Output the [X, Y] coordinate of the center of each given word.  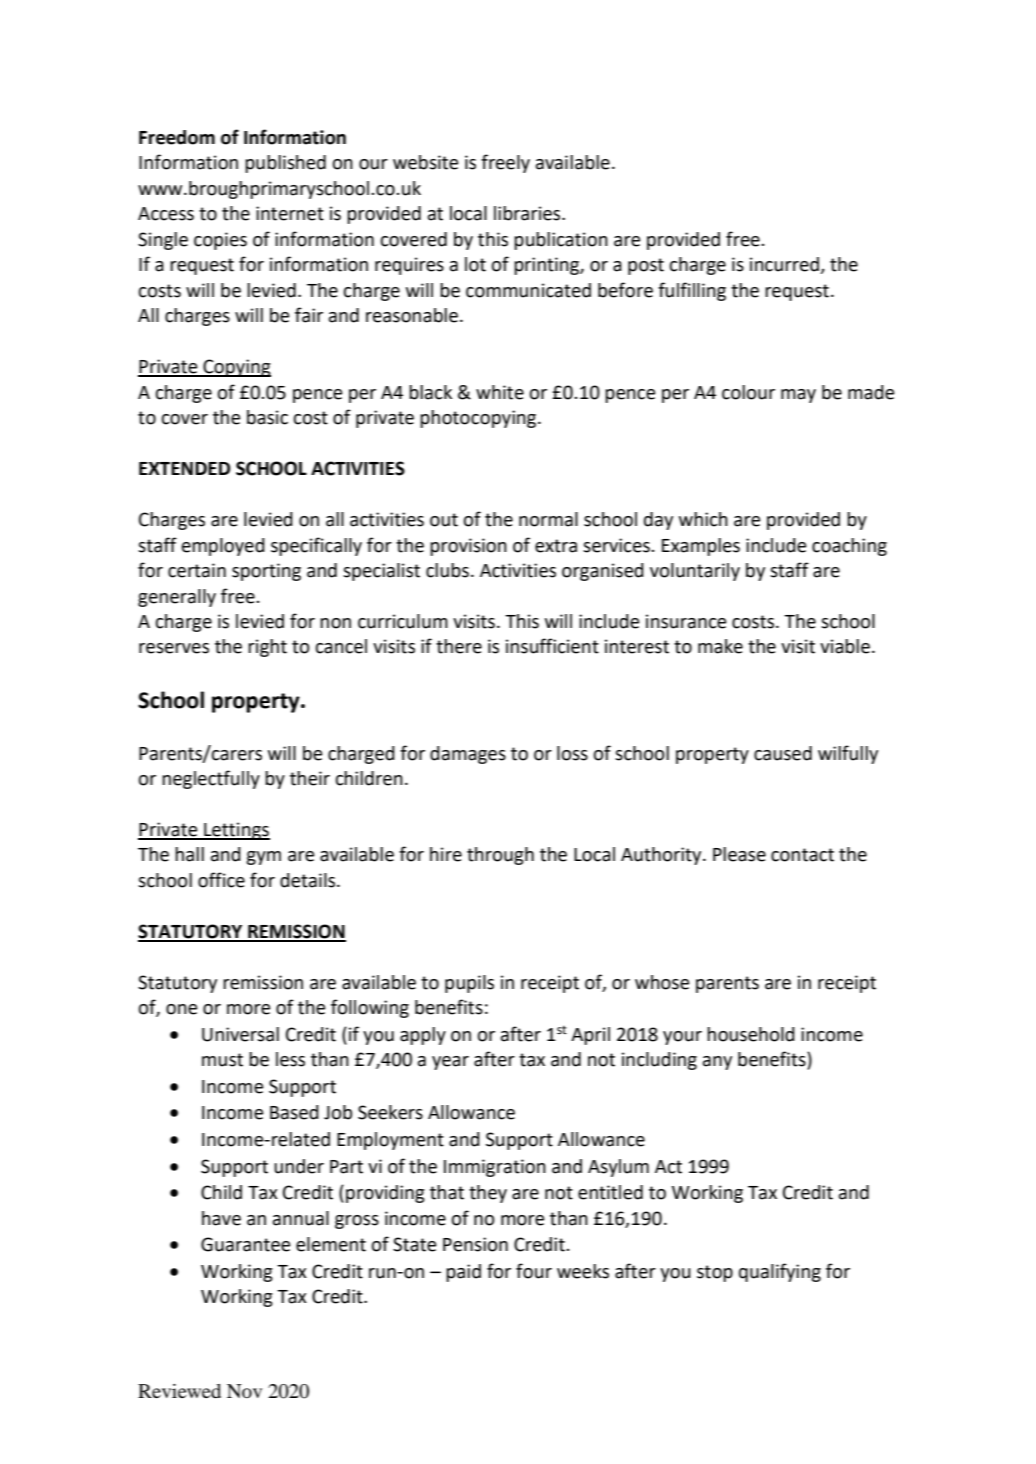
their [310, 778]
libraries [528, 213]
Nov [244, 1391]
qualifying [780, 1272]
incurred [785, 265]
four [534, 1271]
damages [468, 755]
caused [783, 753]
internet [290, 213]
